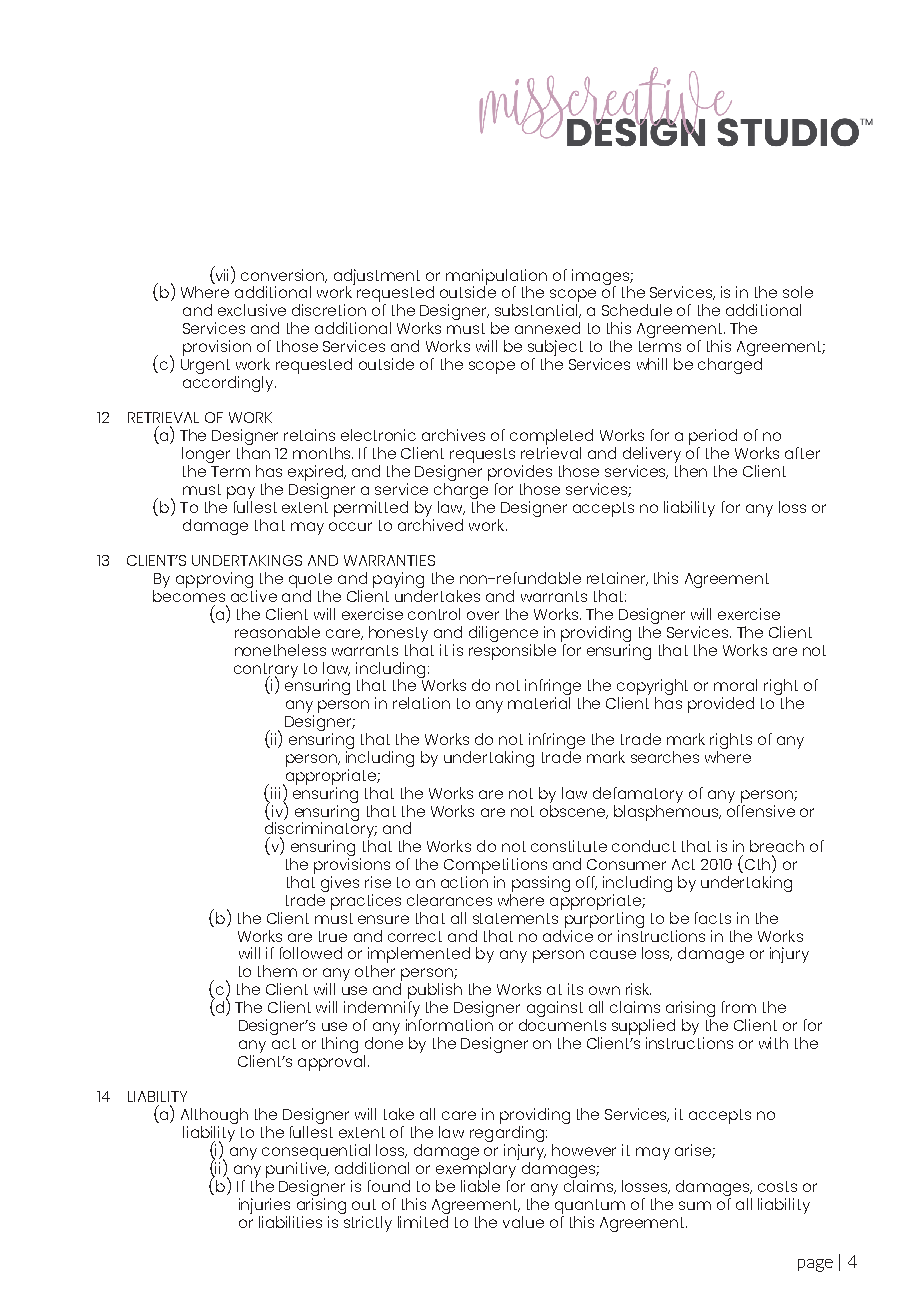 The image size is (924, 1308). What do you see at coordinates (496, 278) in the screenshot?
I see `manipulation` at bounding box center [496, 278].
